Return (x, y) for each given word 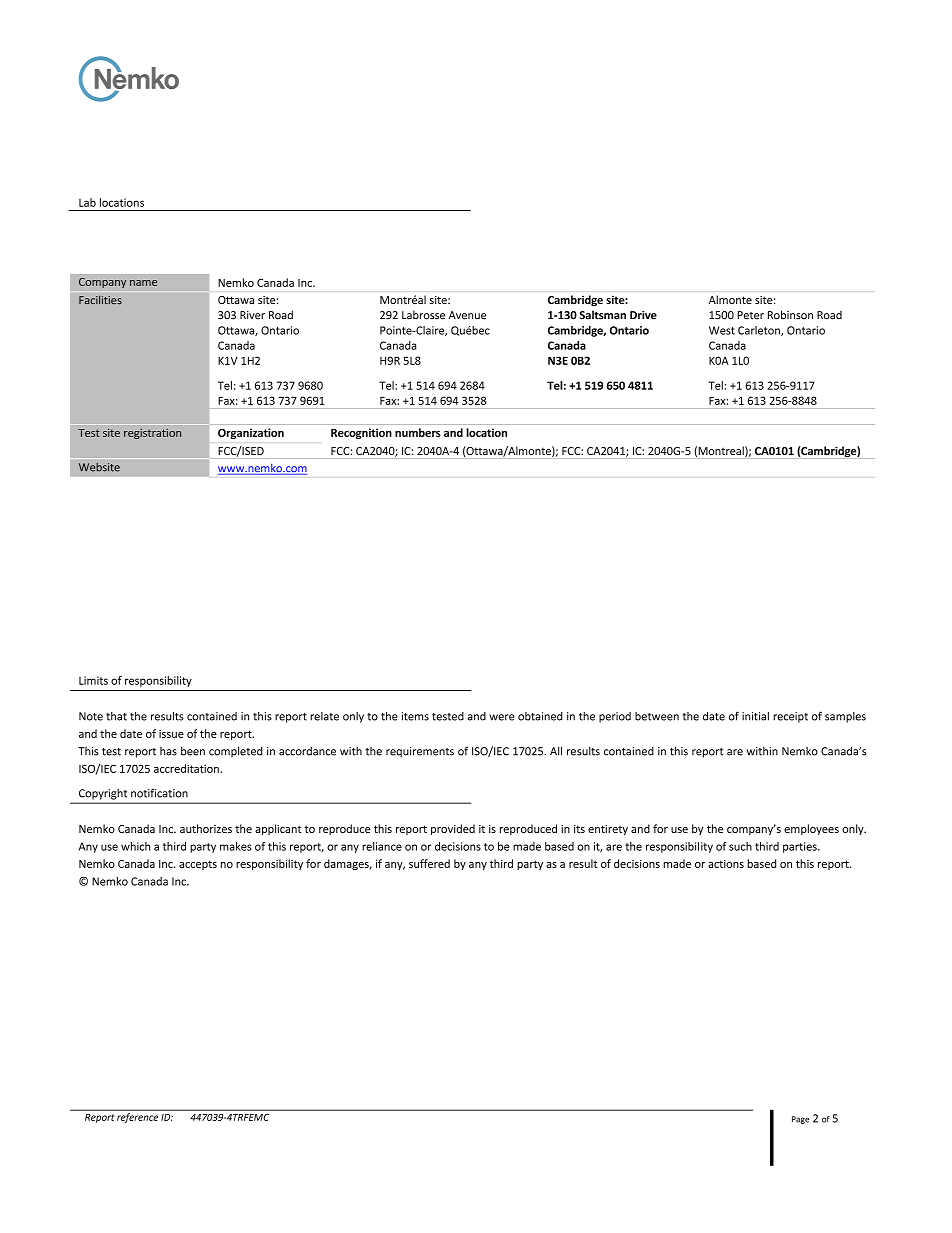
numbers (418, 432)
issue (171, 734)
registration (152, 434)
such (740, 846)
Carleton (760, 331)
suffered (429, 863)
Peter (750, 315)
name (143, 283)
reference (137, 1118)
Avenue (467, 315)
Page (800, 1120)
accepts (198, 865)
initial (755, 716)
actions (726, 864)
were (501, 717)
